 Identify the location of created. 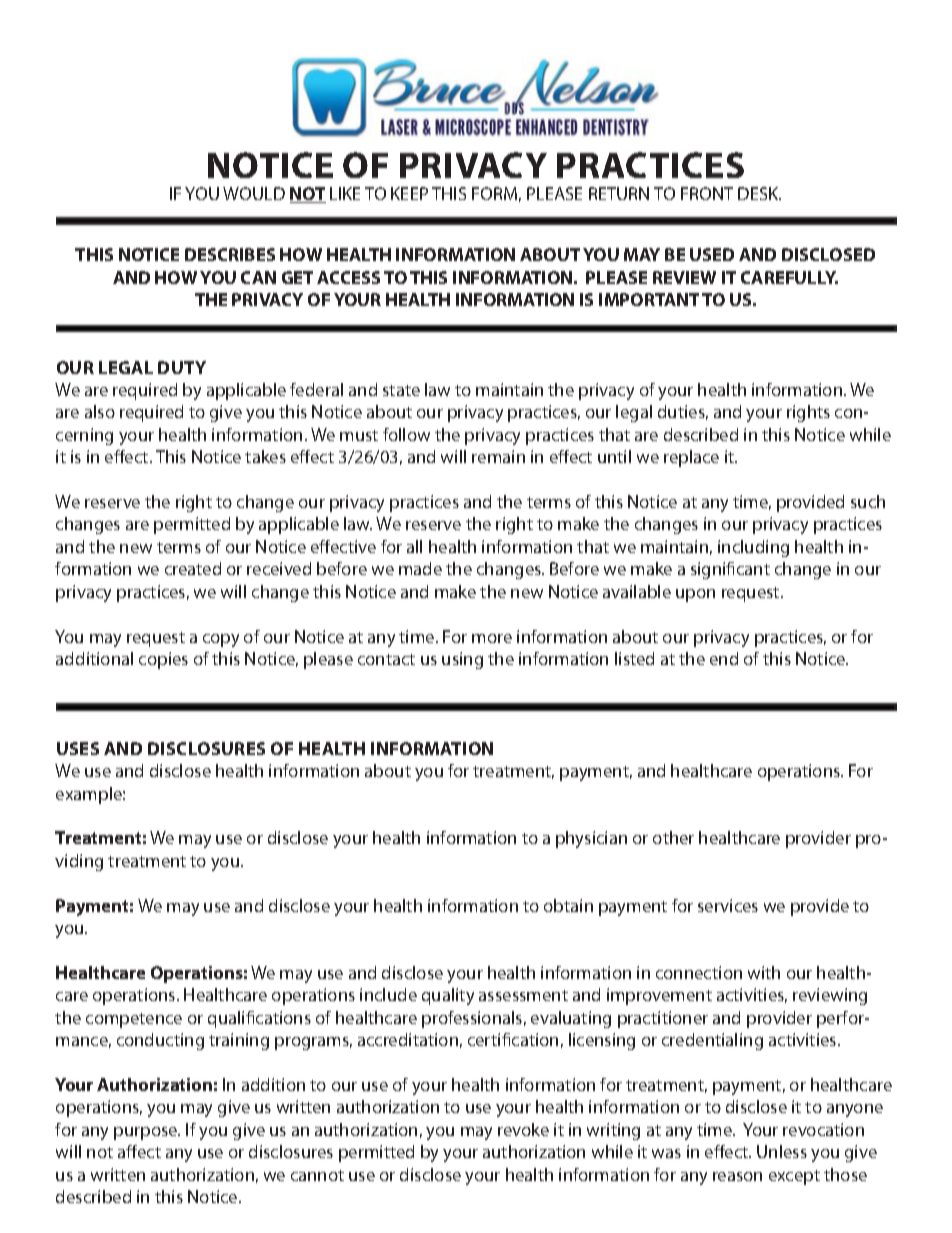
(193, 568).
